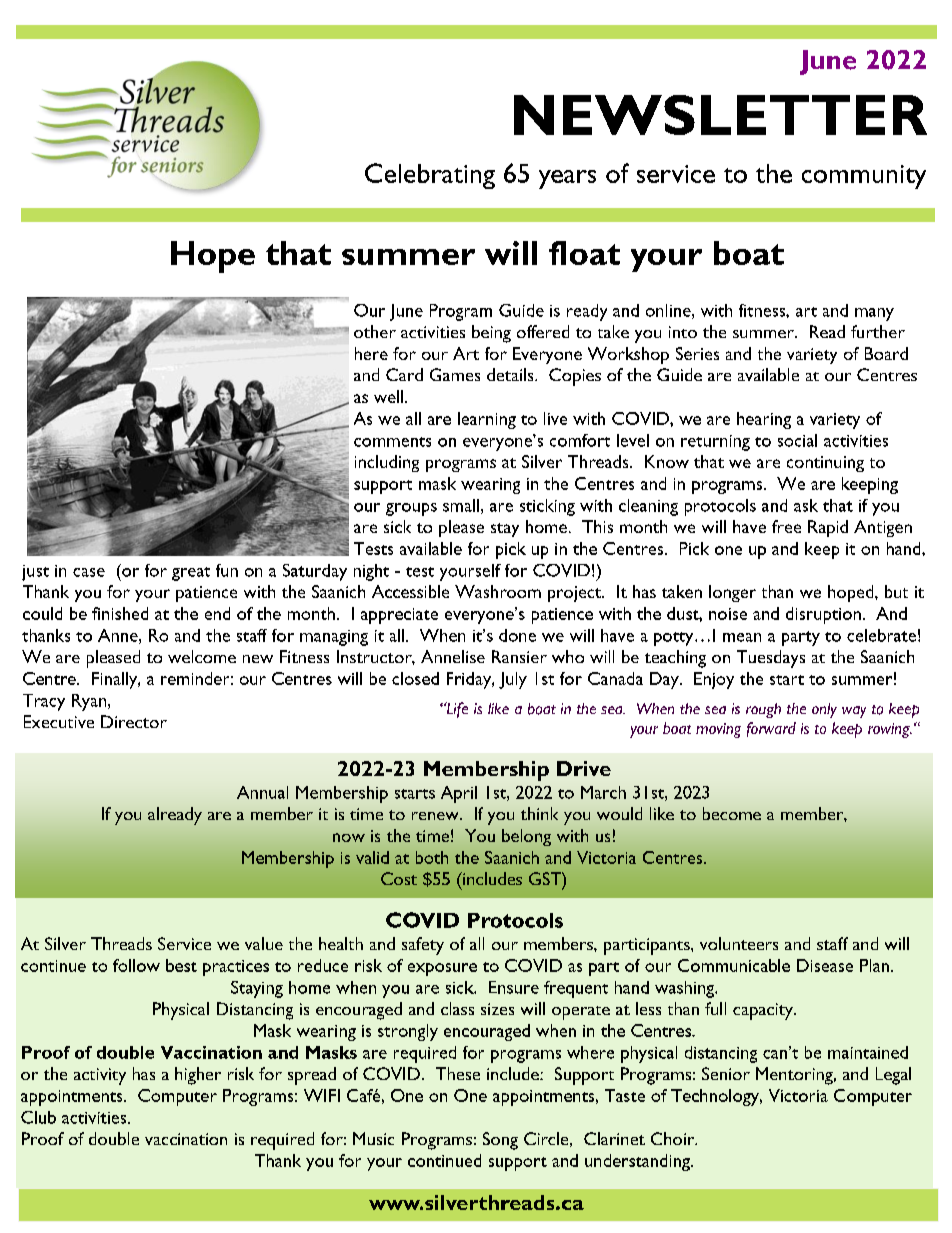  What do you see at coordinates (726, 1073) in the screenshot?
I see `Senior` at bounding box center [726, 1073].
